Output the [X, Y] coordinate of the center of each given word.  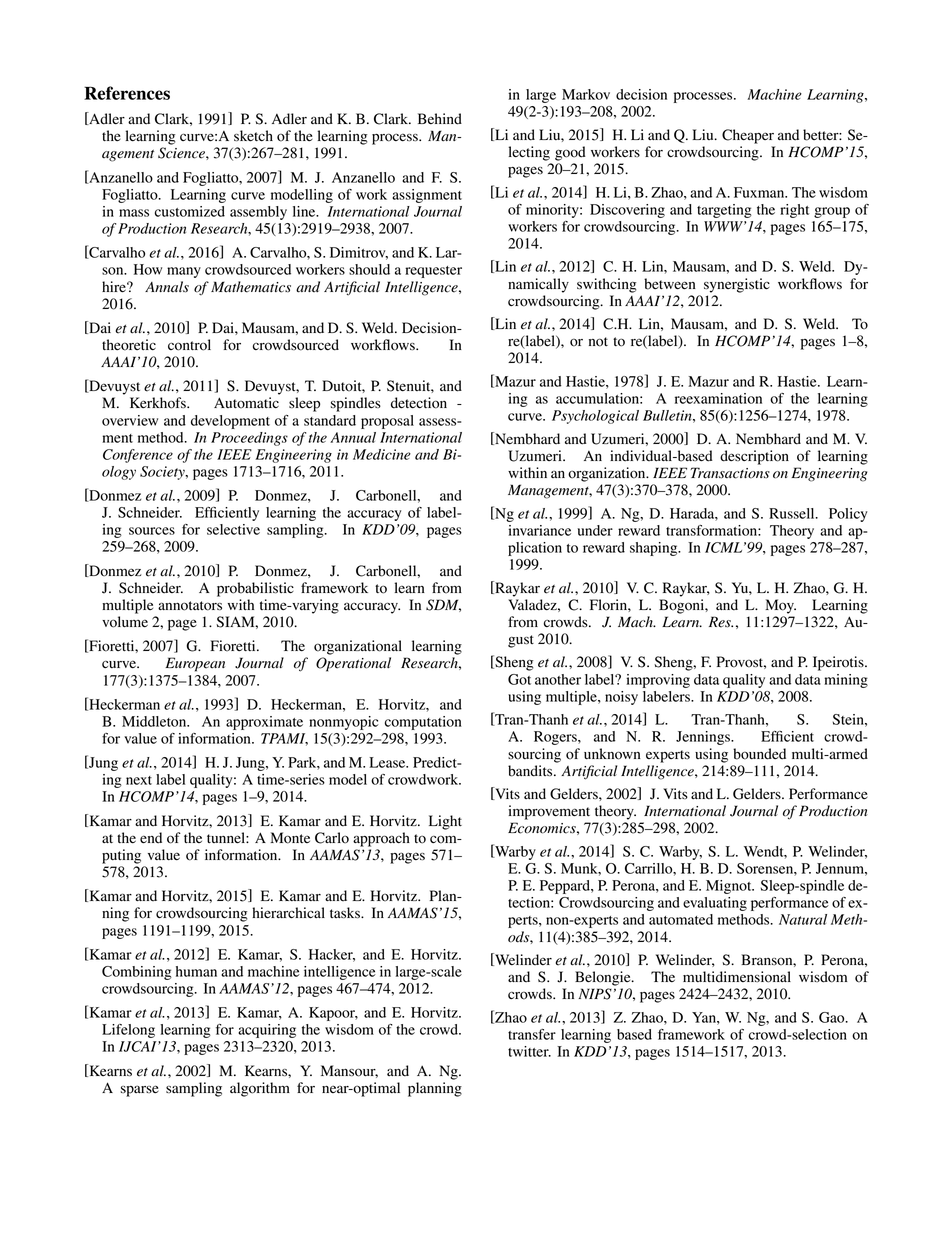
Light [445, 822]
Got [519, 679]
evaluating [715, 904]
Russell [793, 513]
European [195, 664]
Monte [290, 838]
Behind [440, 119]
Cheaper [748, 136]
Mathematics [251, 287]
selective [233, 529]
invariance [539, 530]
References [127, 93]
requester [433, 272]
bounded [759, 754]
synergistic [737, 285]
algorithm [260, 1089]
